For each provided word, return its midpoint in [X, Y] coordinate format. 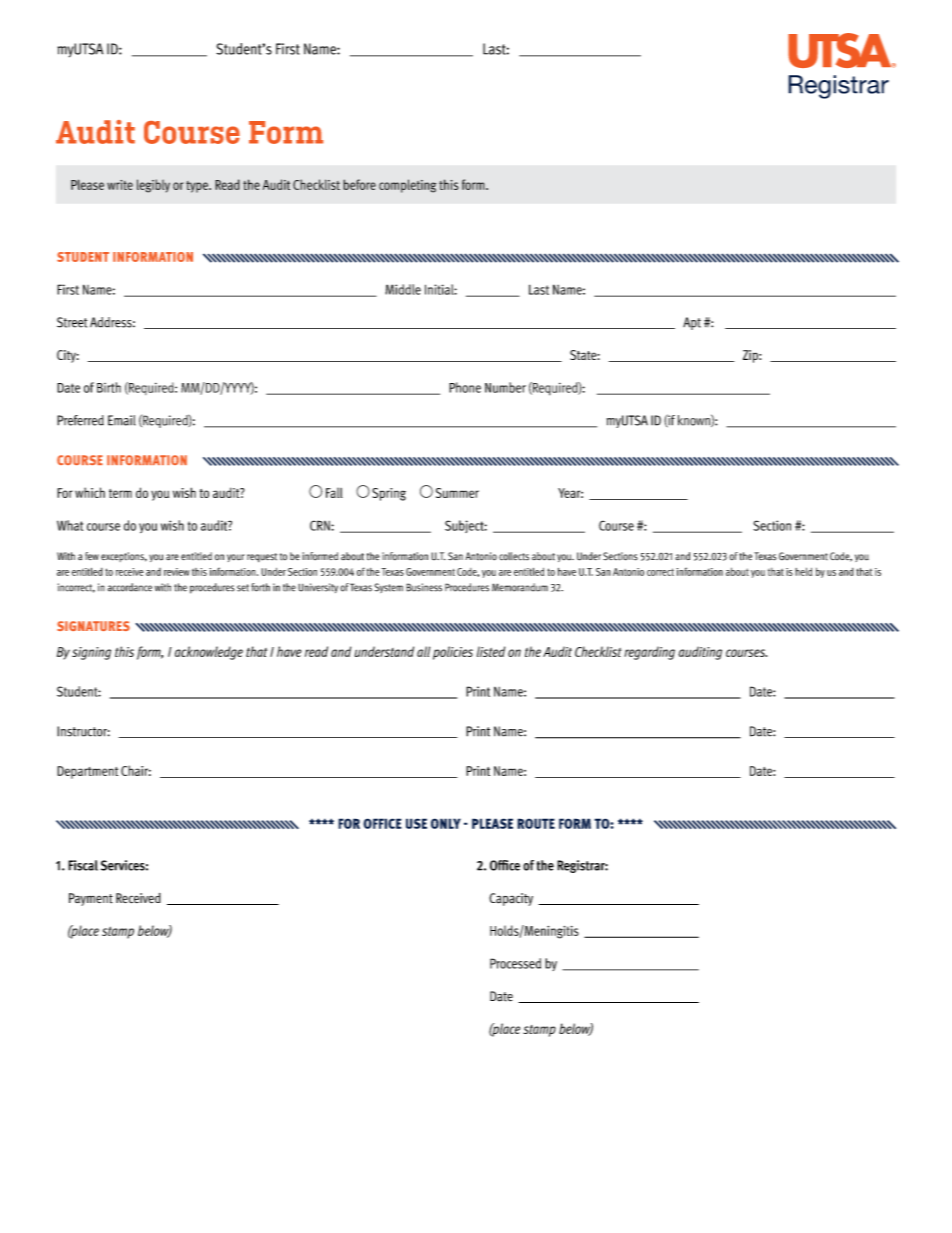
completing [407, 186]
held [803, 572]
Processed [515, 963]
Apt [692, 323]
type [198, 187]
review [177, 572]
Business [424, 587]
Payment [91, 899]
